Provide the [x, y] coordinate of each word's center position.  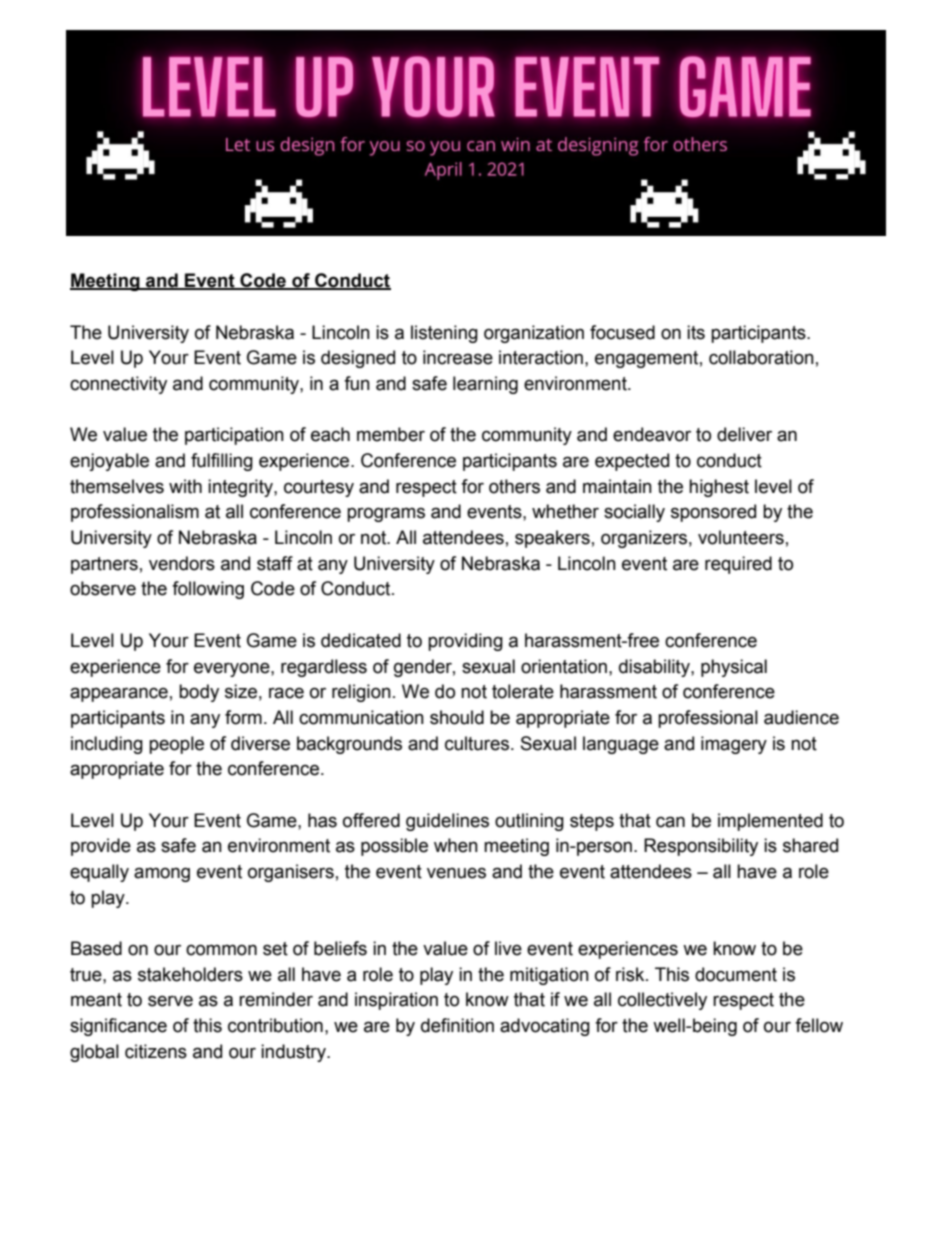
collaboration [761, 357]
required [738, 565]
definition [457, 1025]
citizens [156, 1051]
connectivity [118, 385]
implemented [770, 822]
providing [465, 642]
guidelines [447, 822]
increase [458, 357]
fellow [819, 1025]
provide [101, 847]
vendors [182, 563]
